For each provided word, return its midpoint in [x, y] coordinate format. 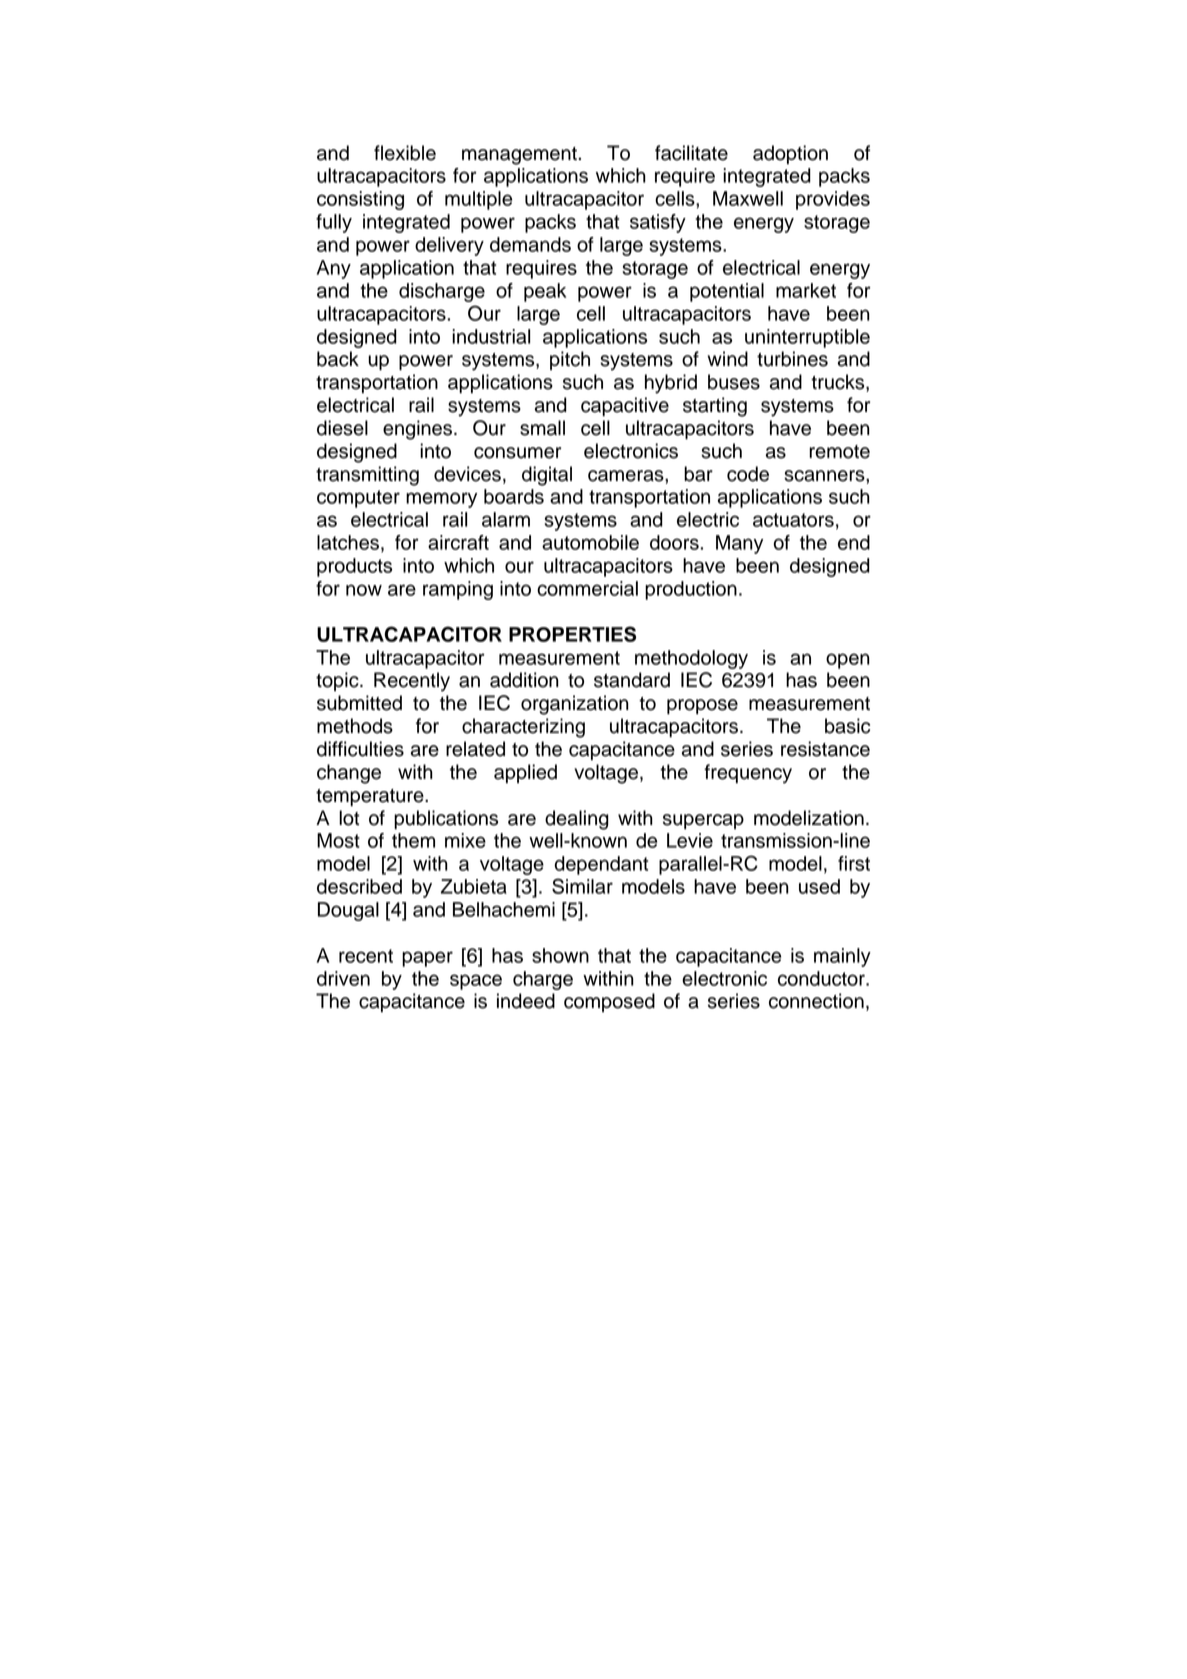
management [519, 156]
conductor [822, 978]
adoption [790, 154]
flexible [405, 153]
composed [609, 1002]
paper [427, 959]
